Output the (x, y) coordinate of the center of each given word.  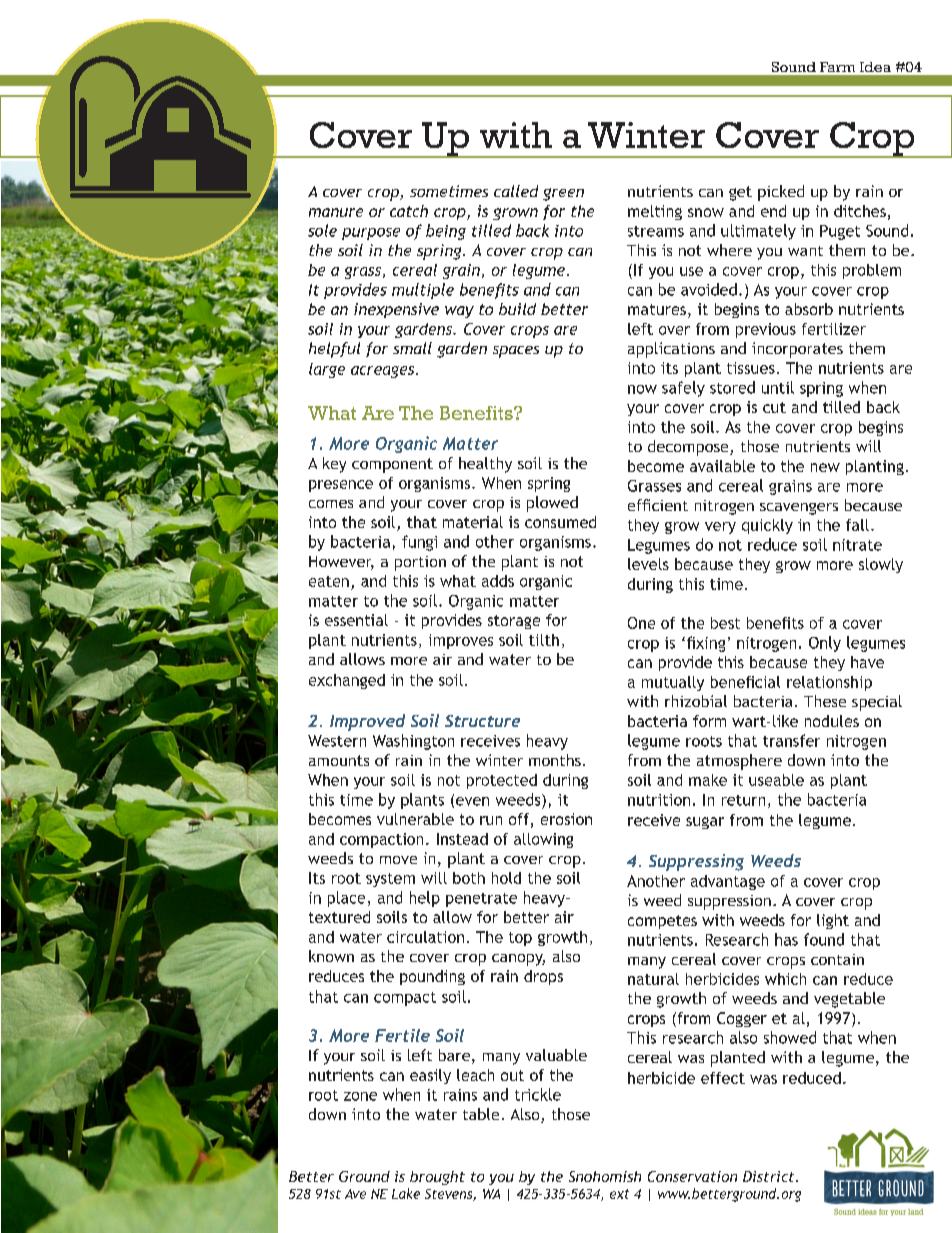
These (825, 701)
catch (409, 211)
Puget (840, 232)
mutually (673, 683)
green (563, 194)
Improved (367, 722)
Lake (406, 1193)
